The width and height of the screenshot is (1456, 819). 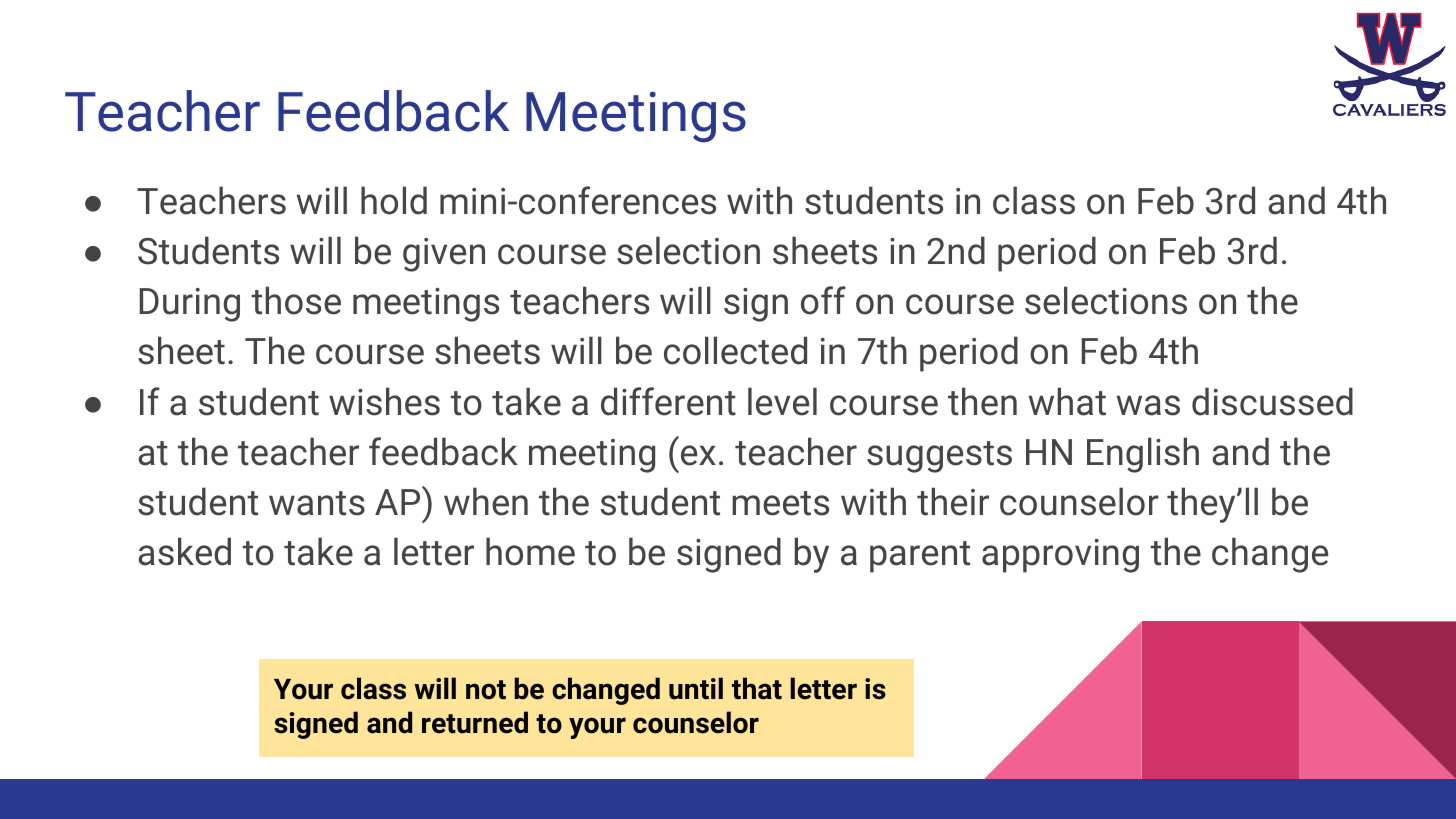 I want to click on collected, so click(x=735, y=350).
